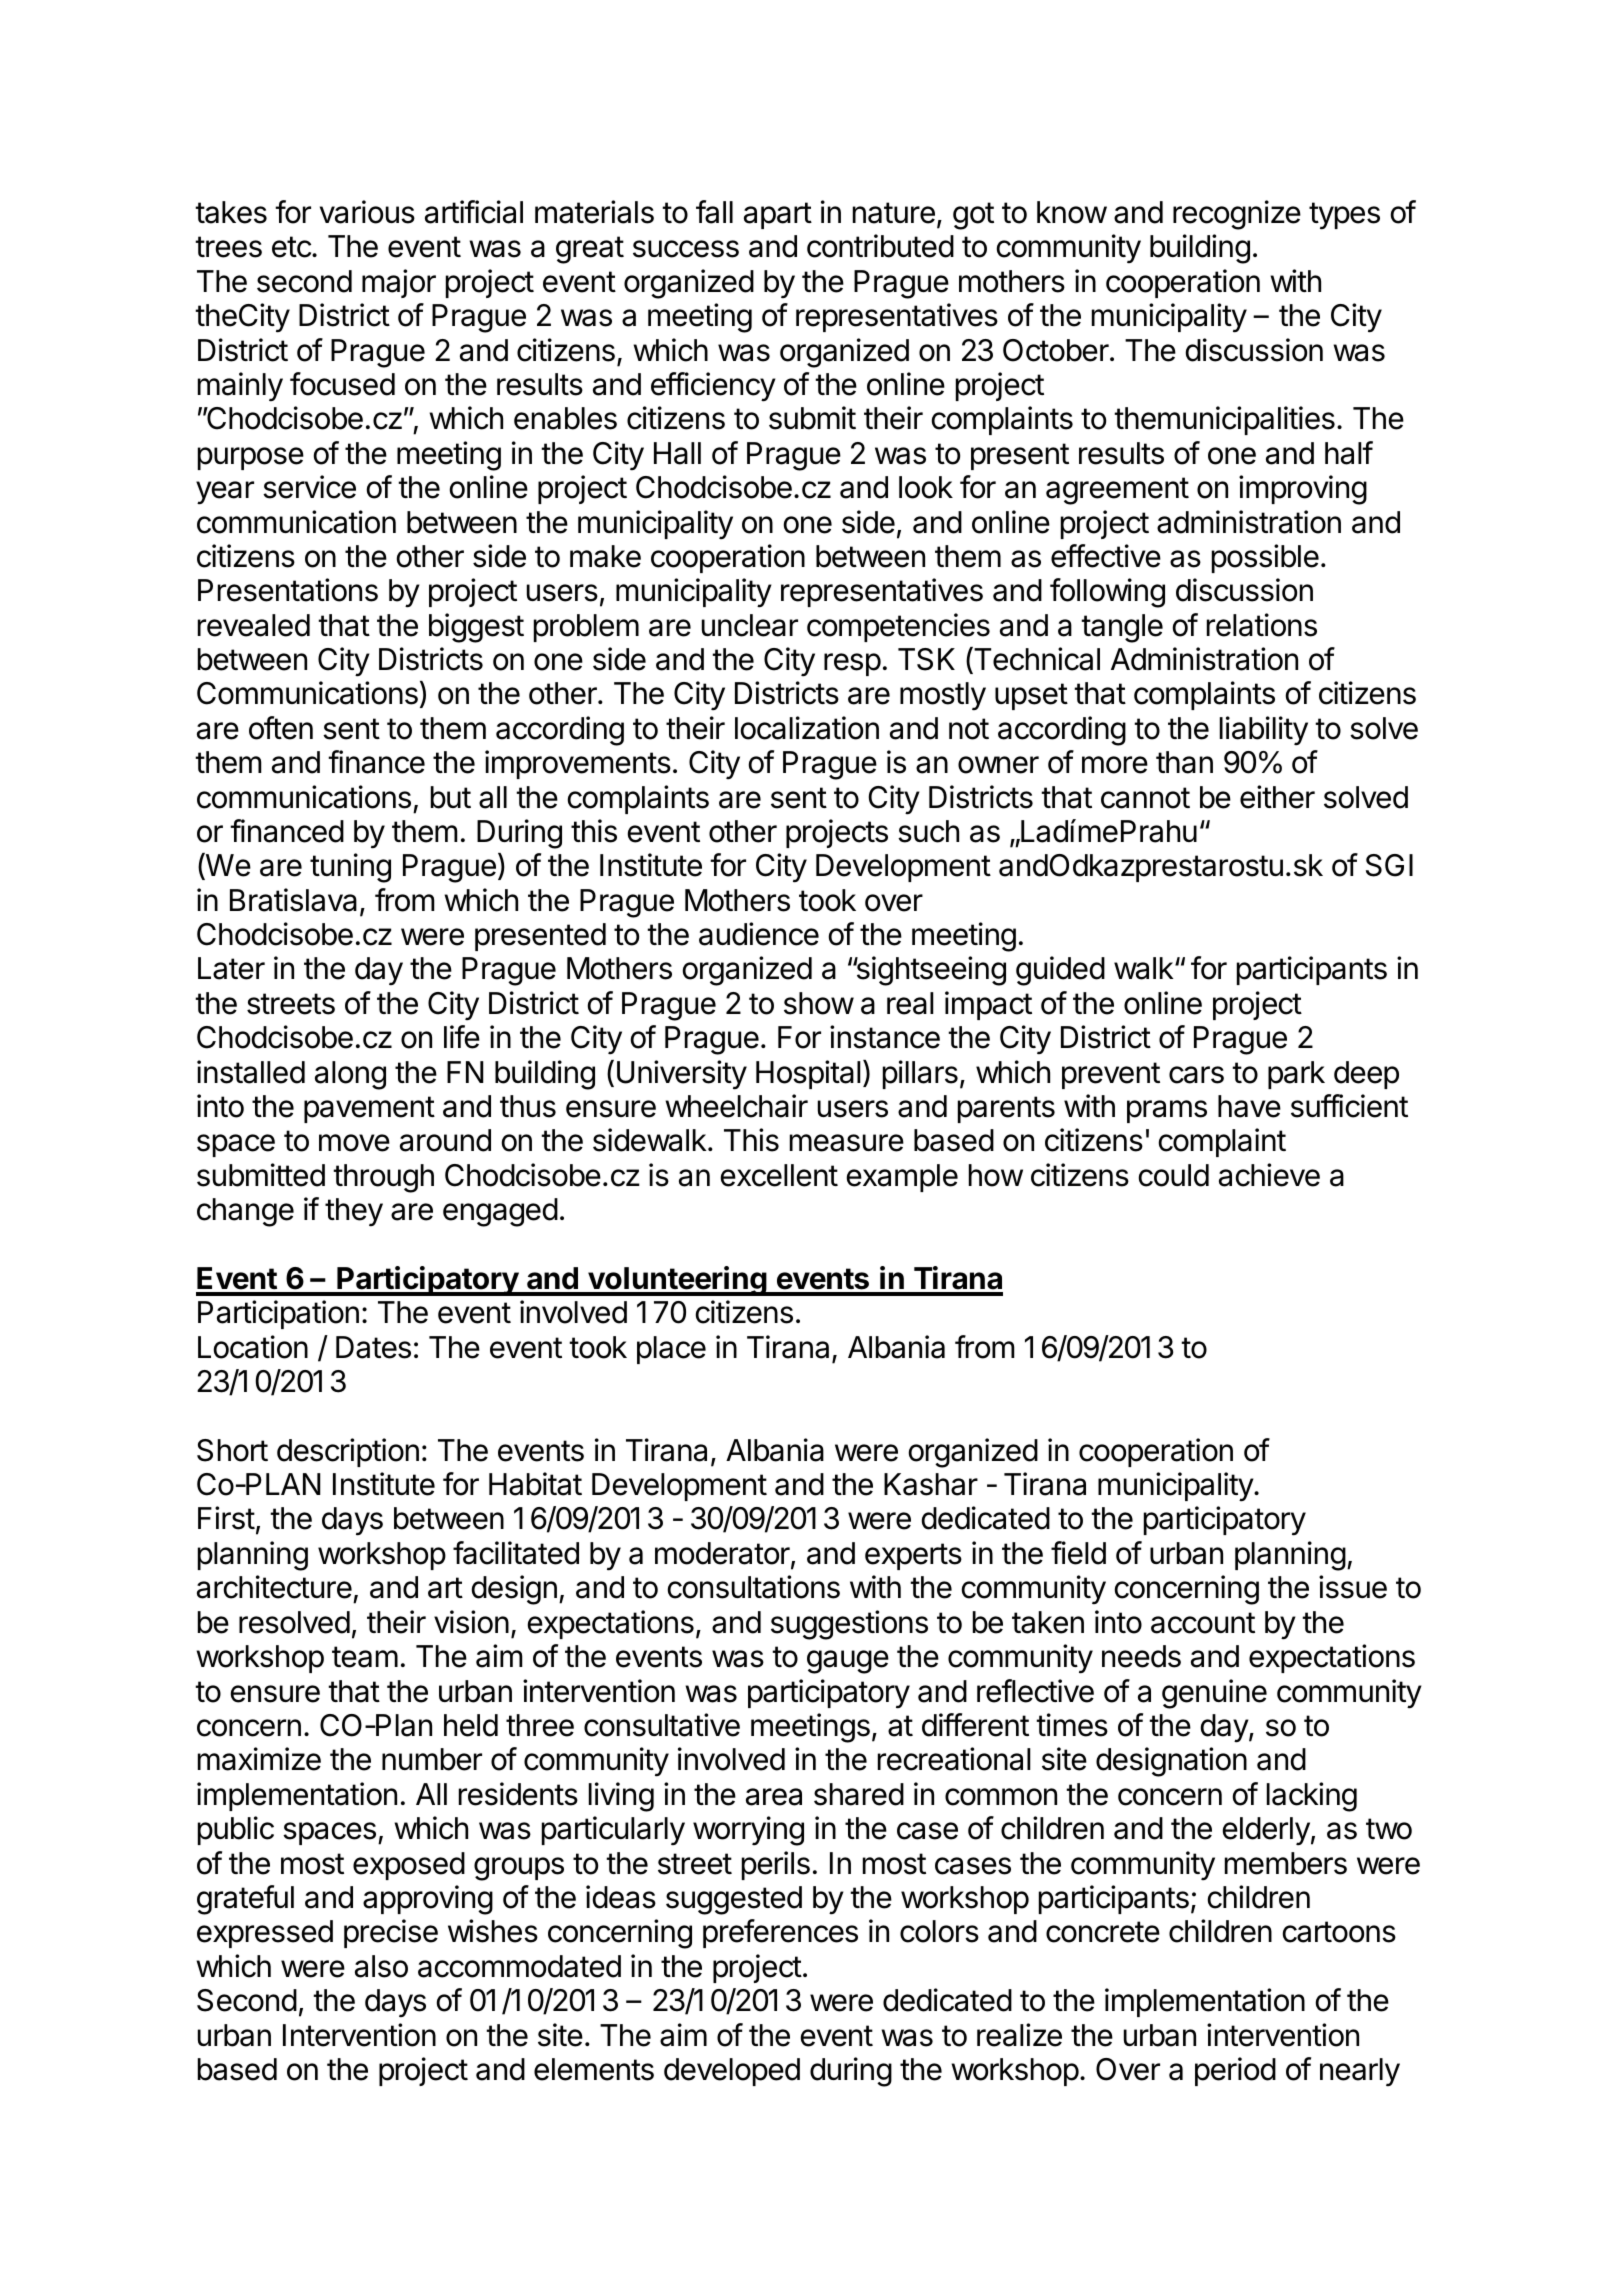 The image size is (1617, 2289). I want to click on major, so click(399, 283).
